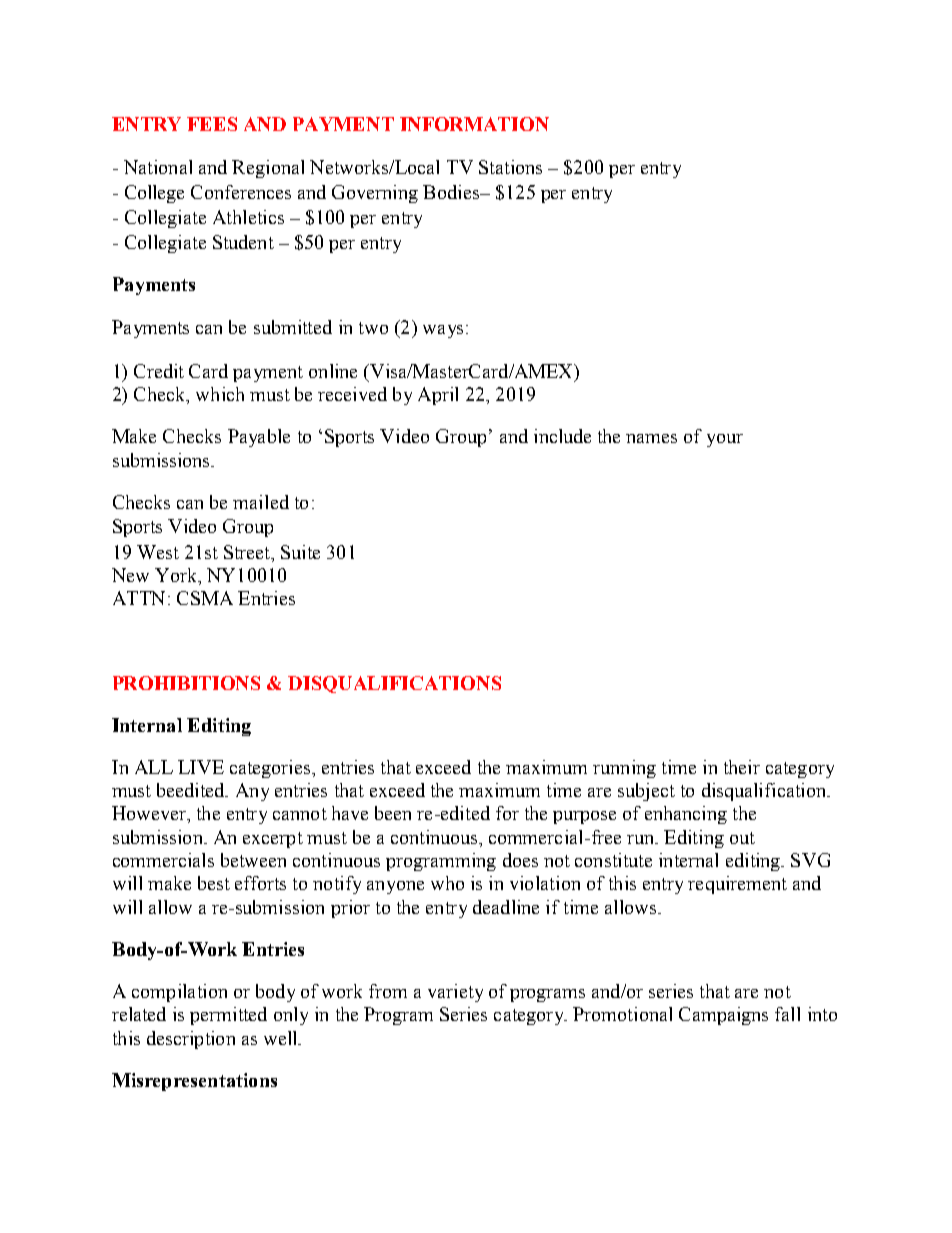  Describe the element at coordinates (562, 436) in the screenshot. I see `include` at that location.
